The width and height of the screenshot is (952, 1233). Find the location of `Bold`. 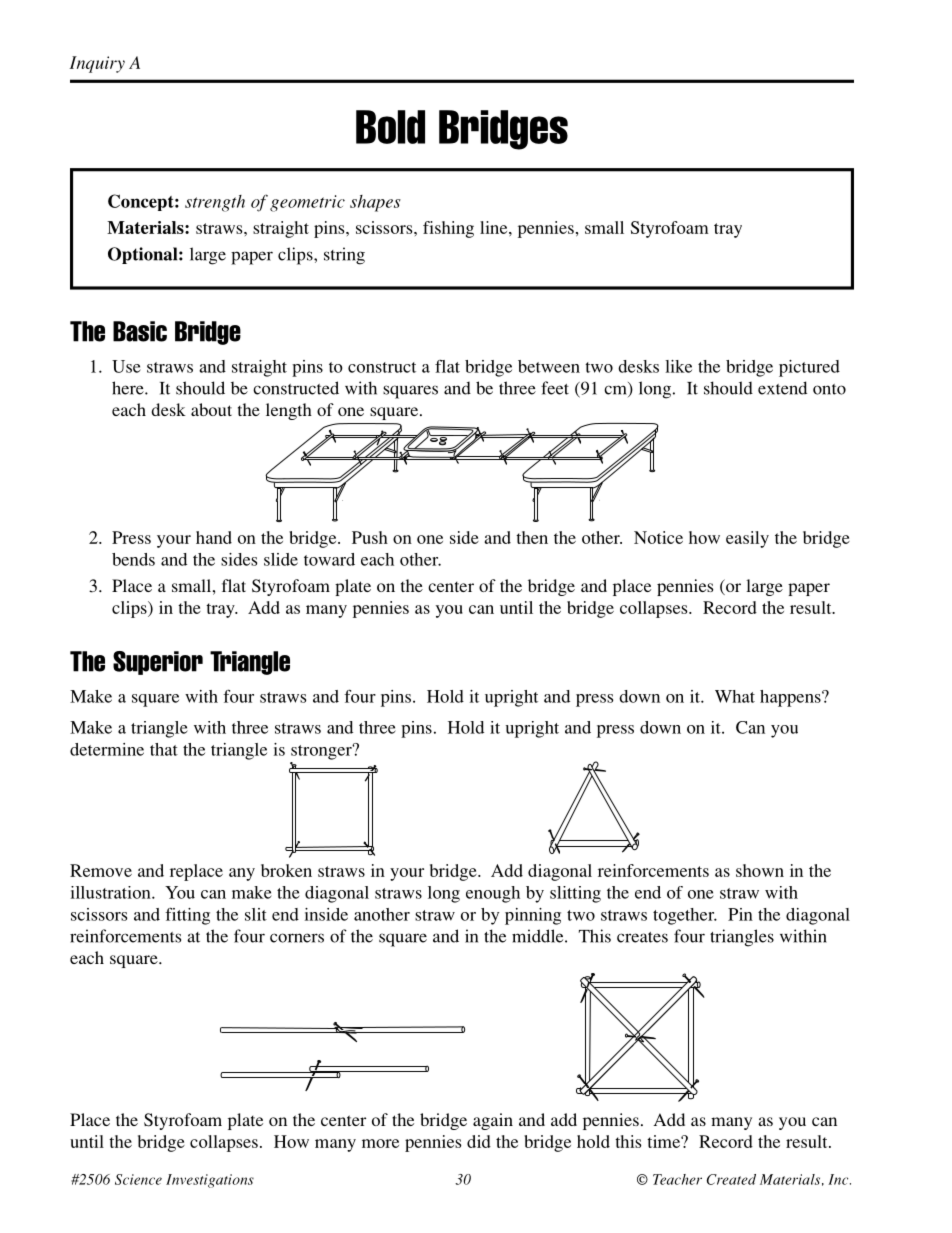

Bold is located at coordinates (390, 127).
